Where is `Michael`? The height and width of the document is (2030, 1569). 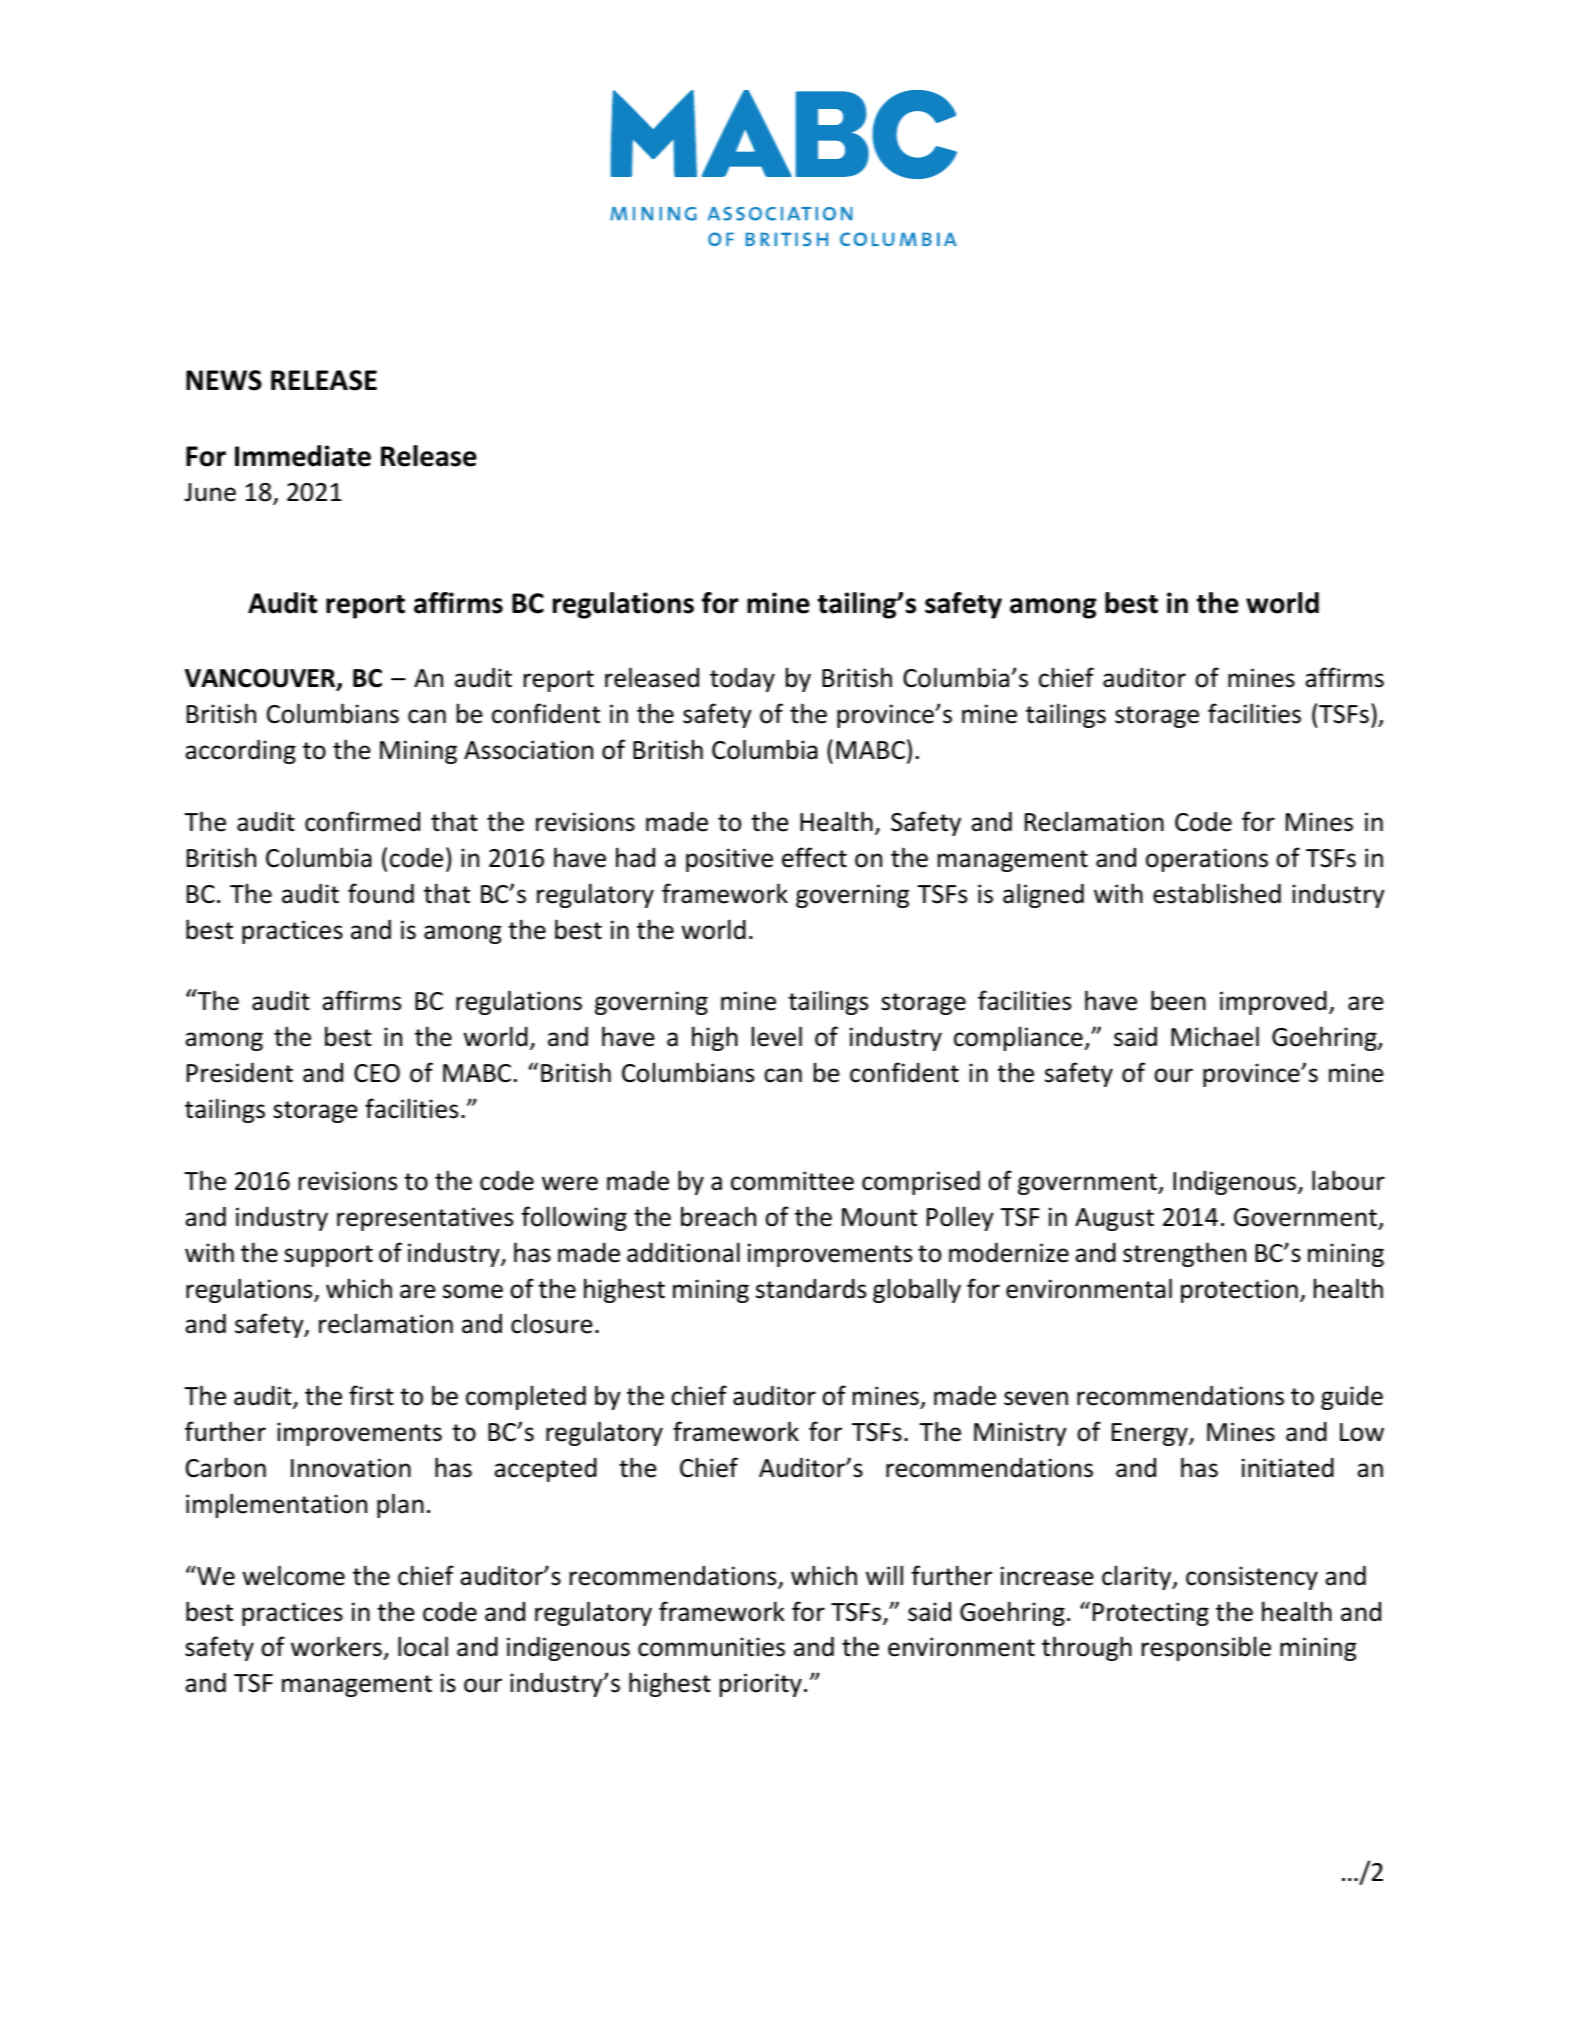
Michael is located at coordinates (1215, 1036).
